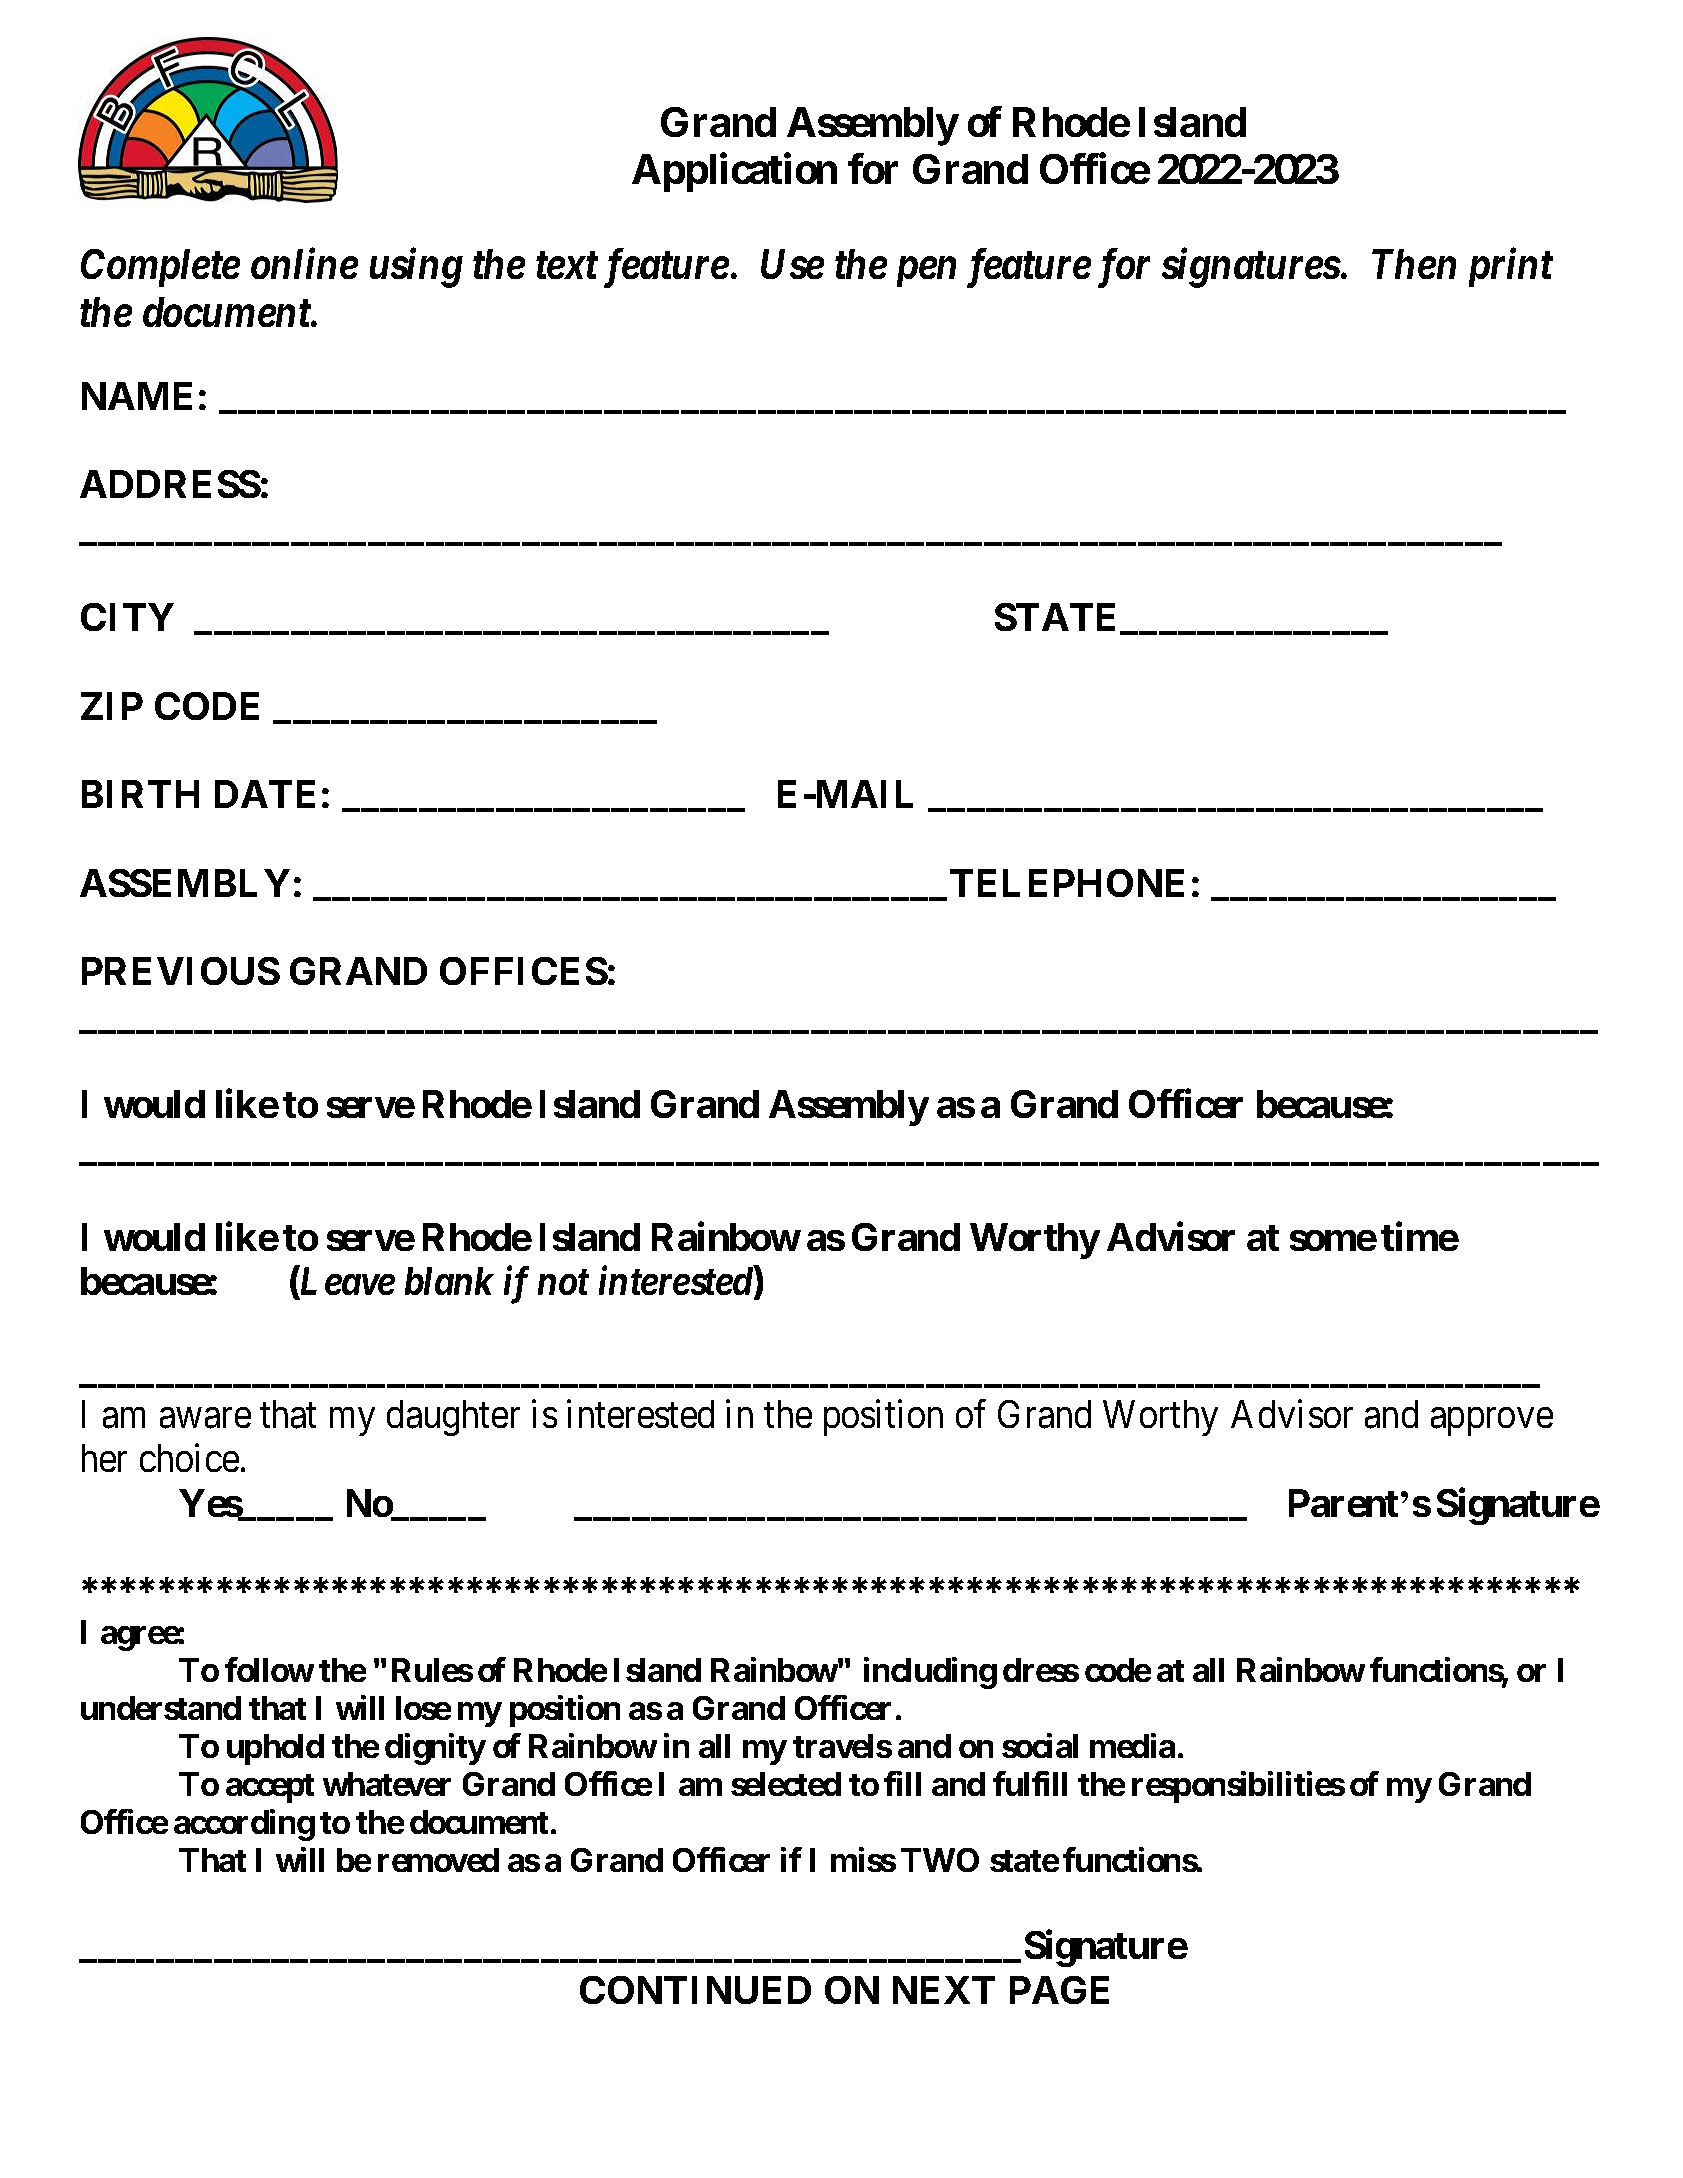  What do you see at coordinates (734, 173) in the image?
I see `Application` at bounding box center [734, 173].
